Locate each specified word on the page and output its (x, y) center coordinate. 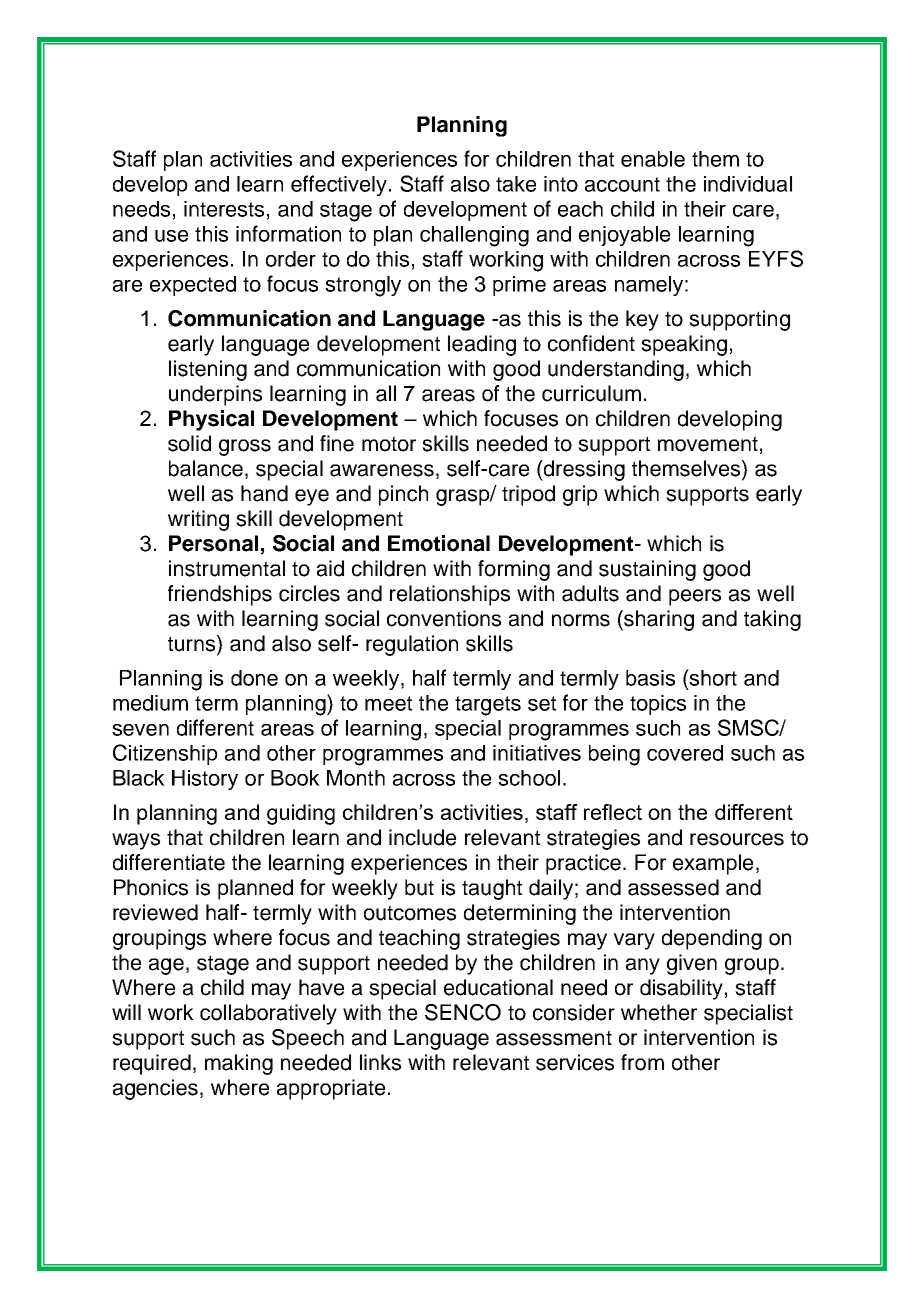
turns (193, 644)
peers (695, 597)
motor (389, 444)
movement (708, 444)
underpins (215, 395)
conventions (444, 618)
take (516, 184)
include (422, 837)
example (713, 864)
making (239, 1064)
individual (748, 184)
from (642, 1062)
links (380, 1062)
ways (136, 841)
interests (224, 209)
